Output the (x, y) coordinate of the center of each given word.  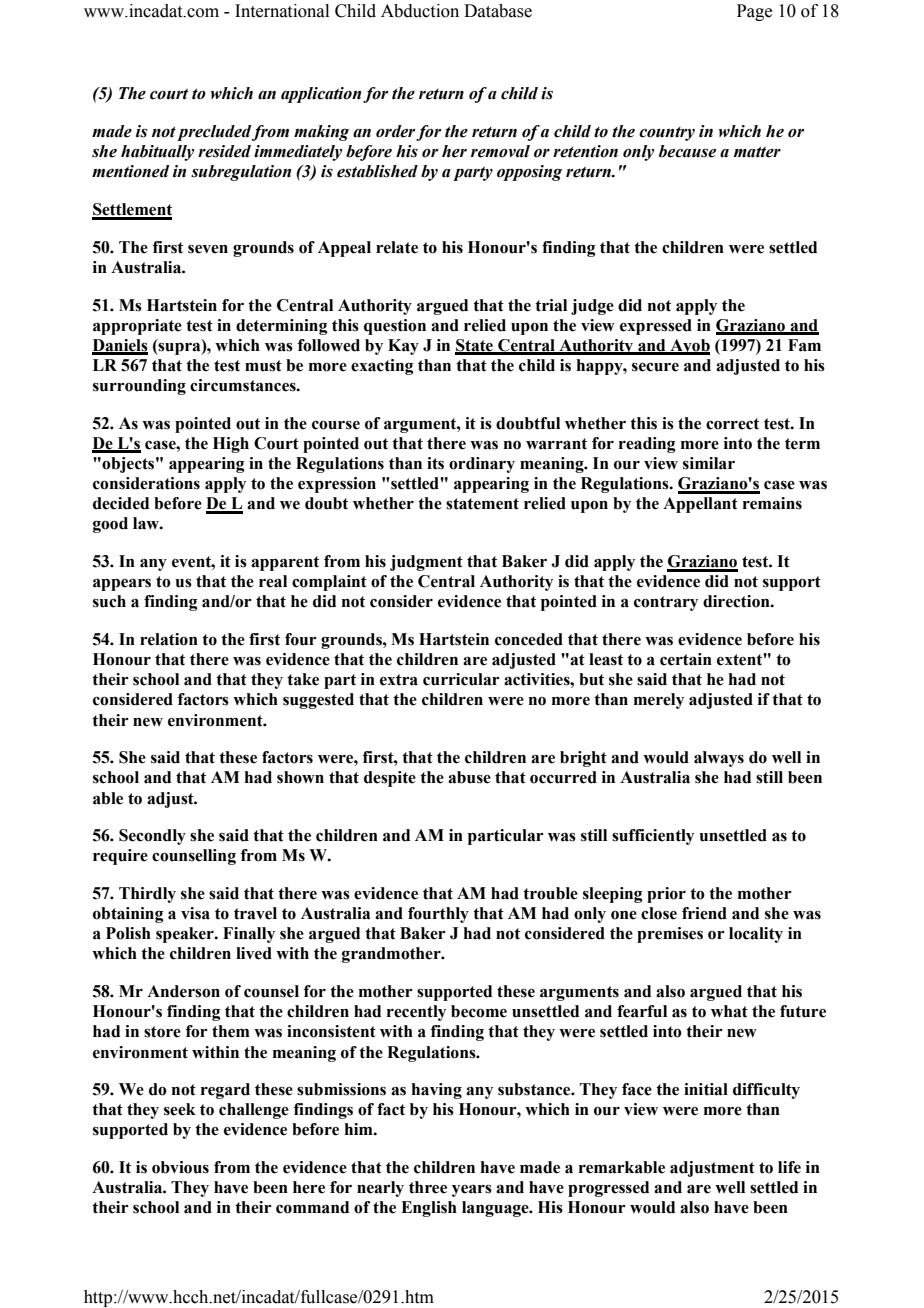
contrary (666, 603)
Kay (403, 347)
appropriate (137, 327)
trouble (550, 893)
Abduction (420, 11)
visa (195, 913)
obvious (180, 1167)
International (282, 11)
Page (754, 12)
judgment (426, 563)
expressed (656, 327)
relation (169, 639)
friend (704, 913)
